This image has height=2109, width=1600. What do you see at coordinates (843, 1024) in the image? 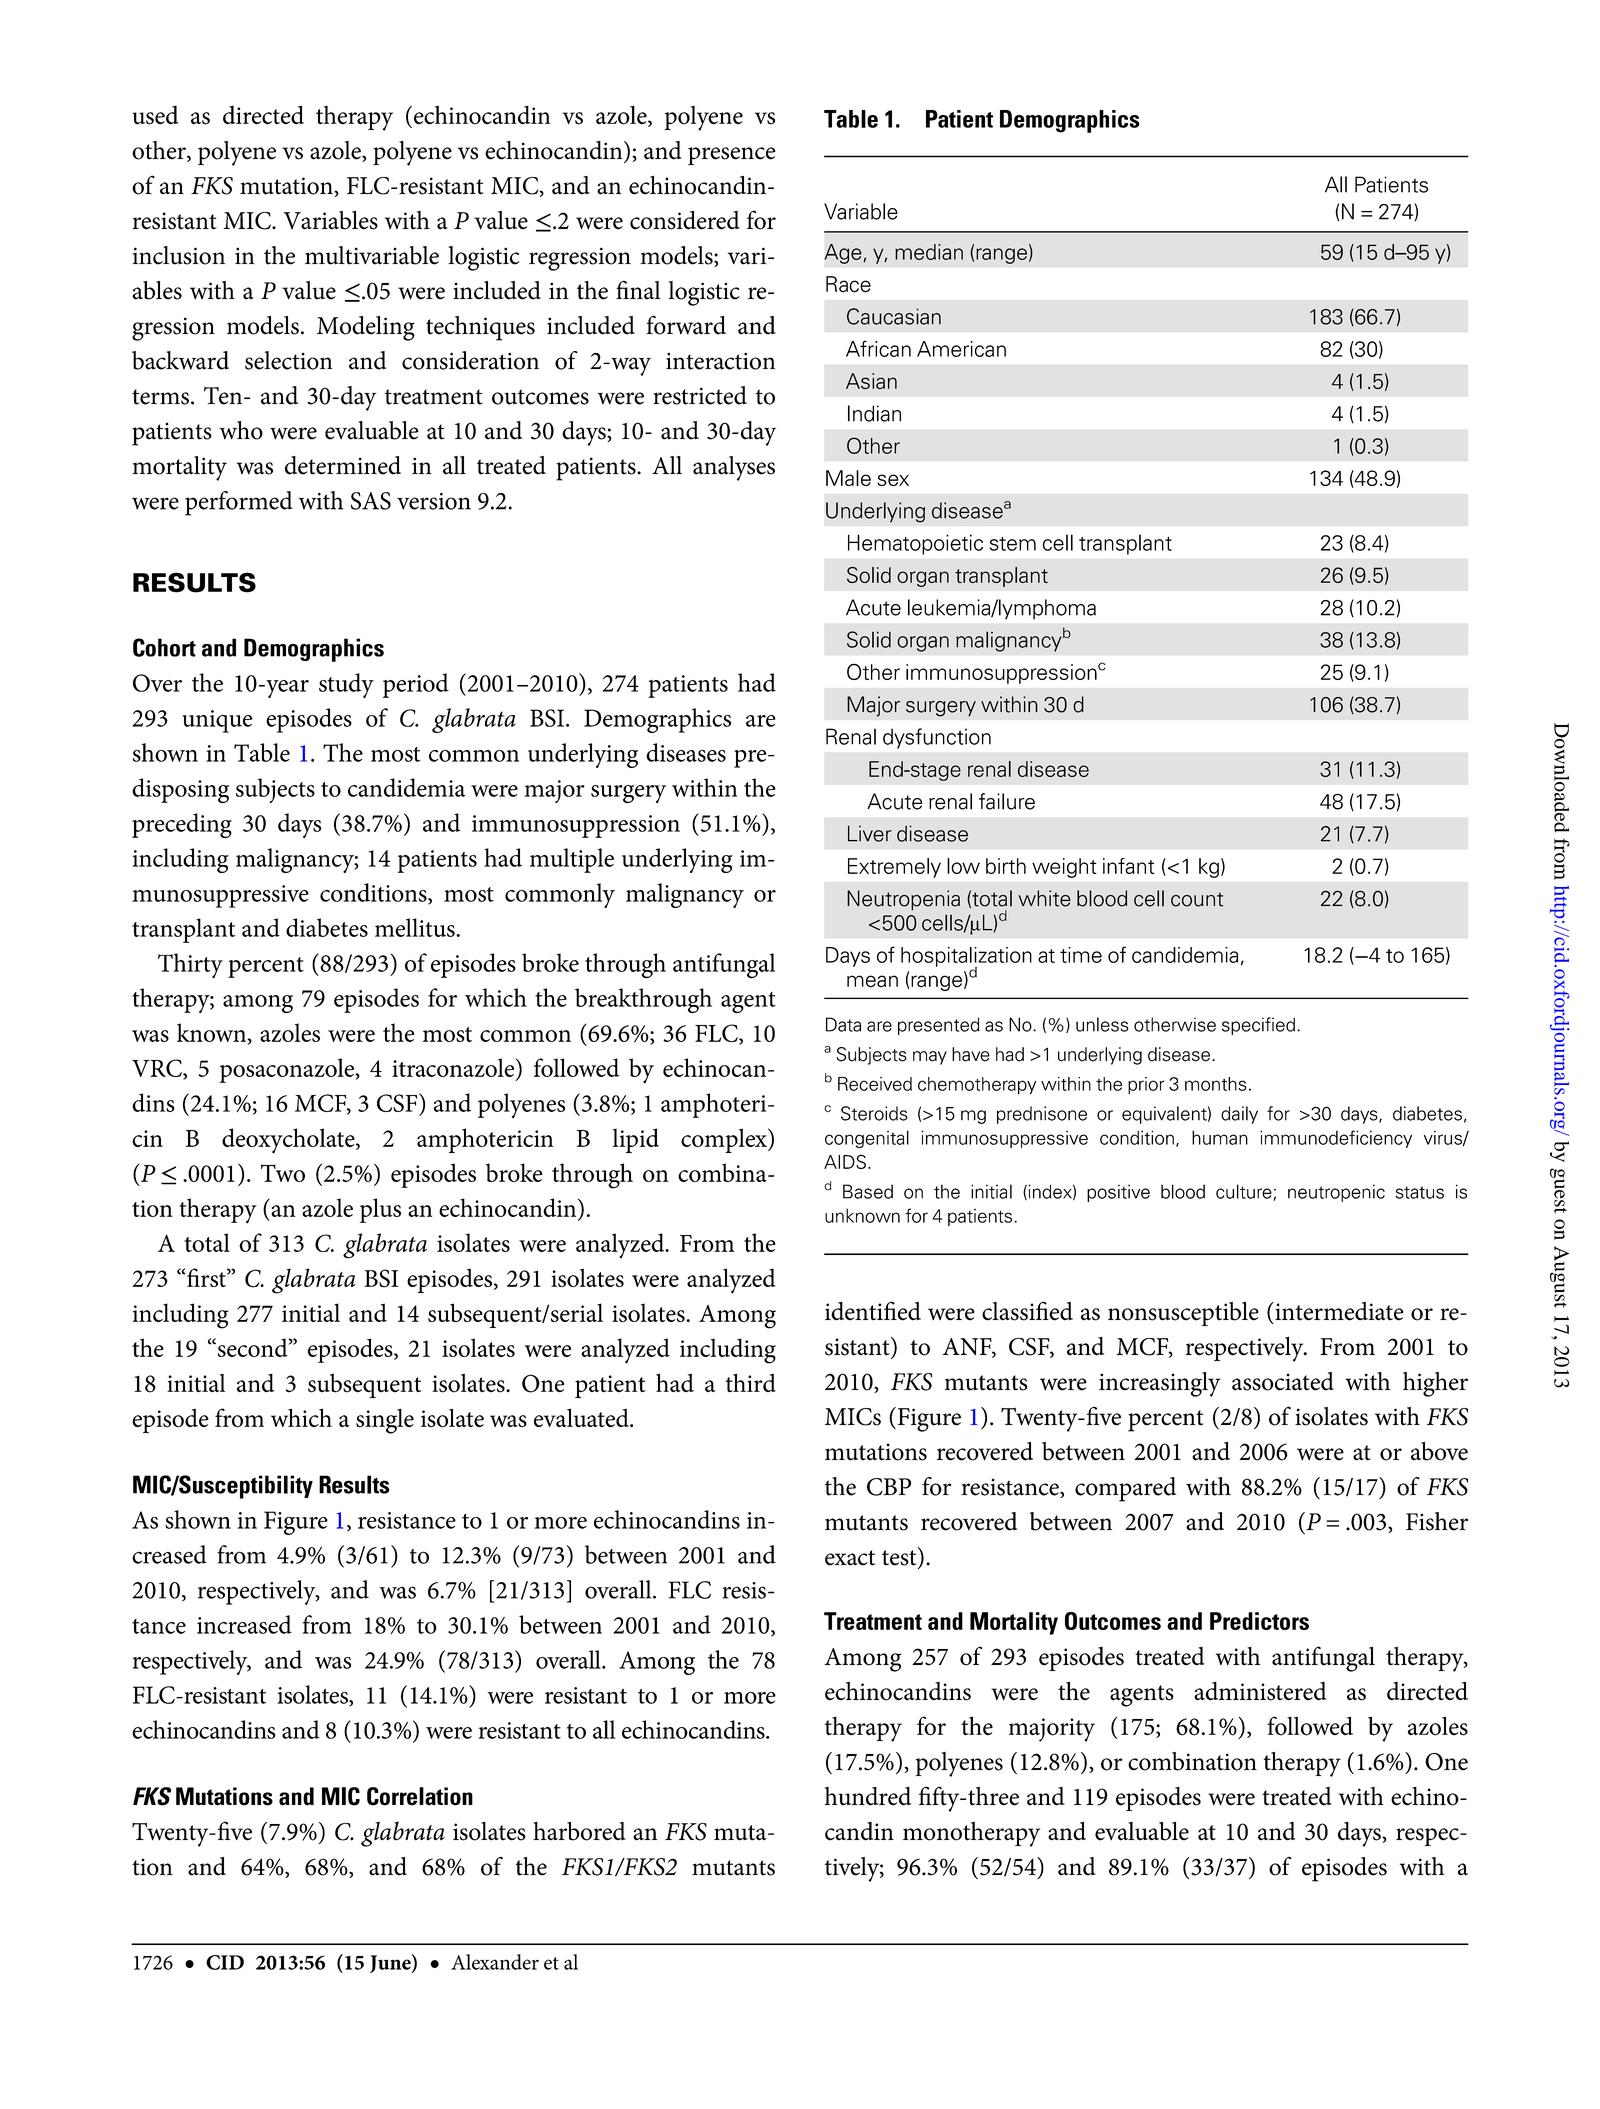
I see `Data` at bounding box center [843, 1024].
